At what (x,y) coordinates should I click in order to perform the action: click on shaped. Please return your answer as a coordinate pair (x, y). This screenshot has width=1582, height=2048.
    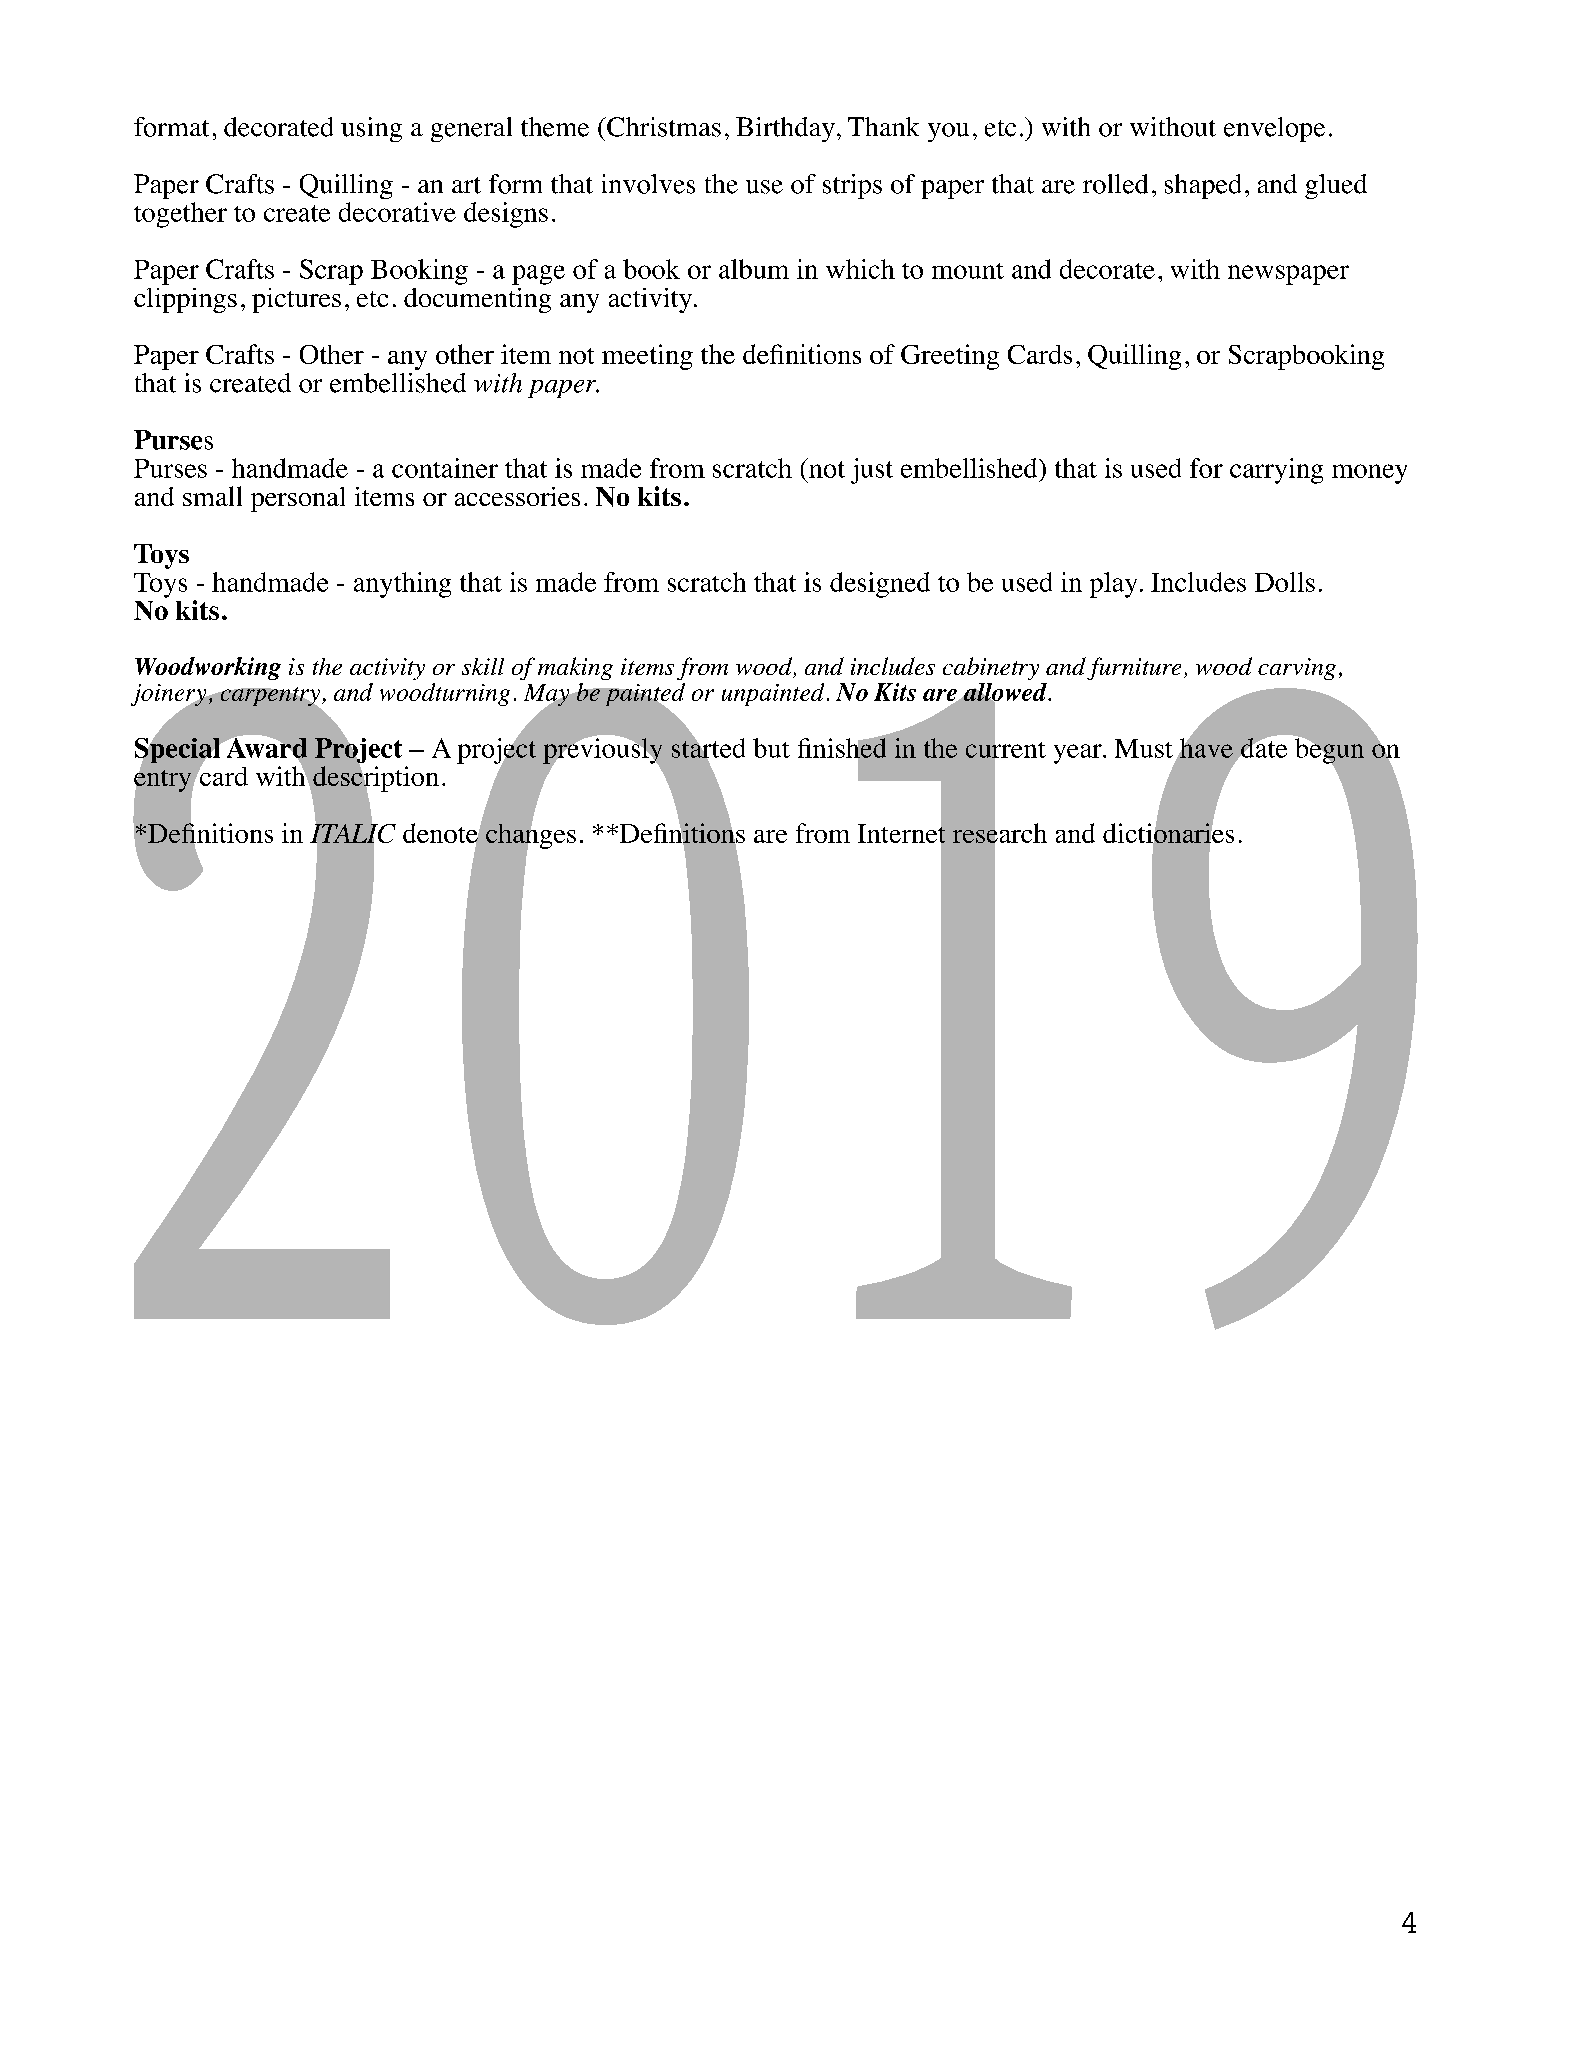
    Looking at the image, I should click on (1203, 186).
